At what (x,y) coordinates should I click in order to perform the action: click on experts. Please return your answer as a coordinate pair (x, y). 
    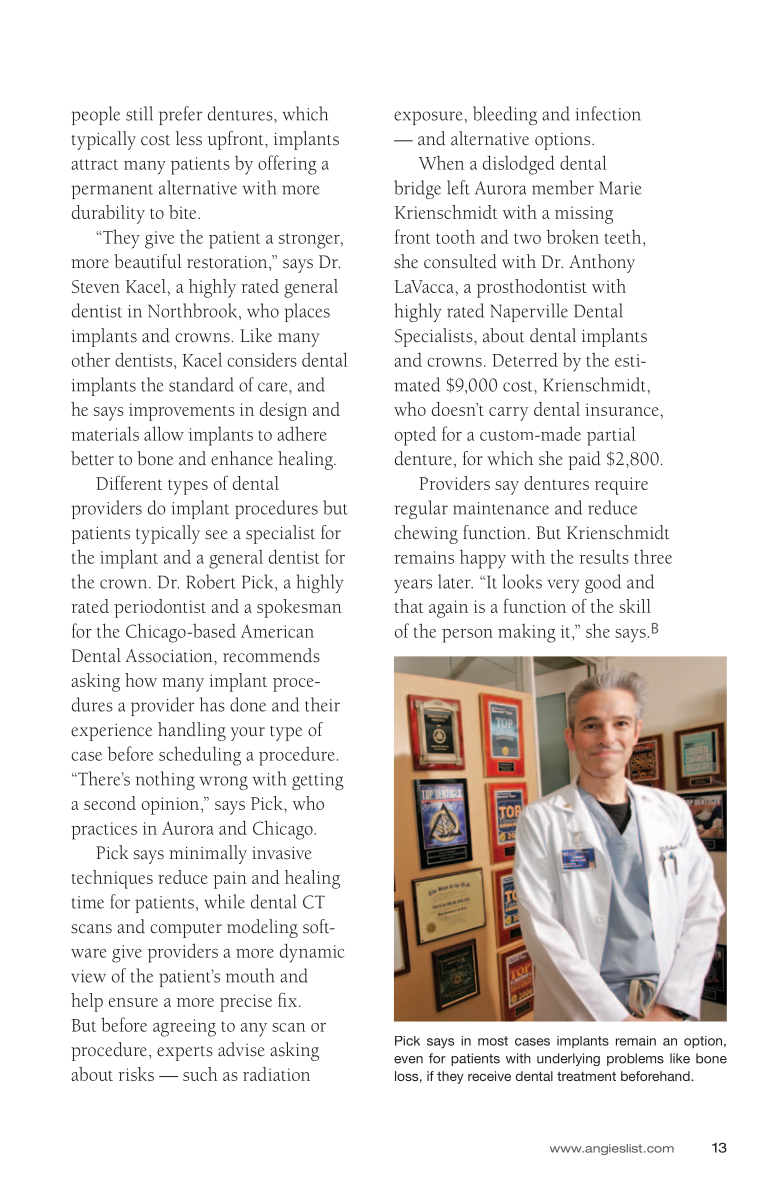
    Looking at the image, I should click on (185, 1053).
